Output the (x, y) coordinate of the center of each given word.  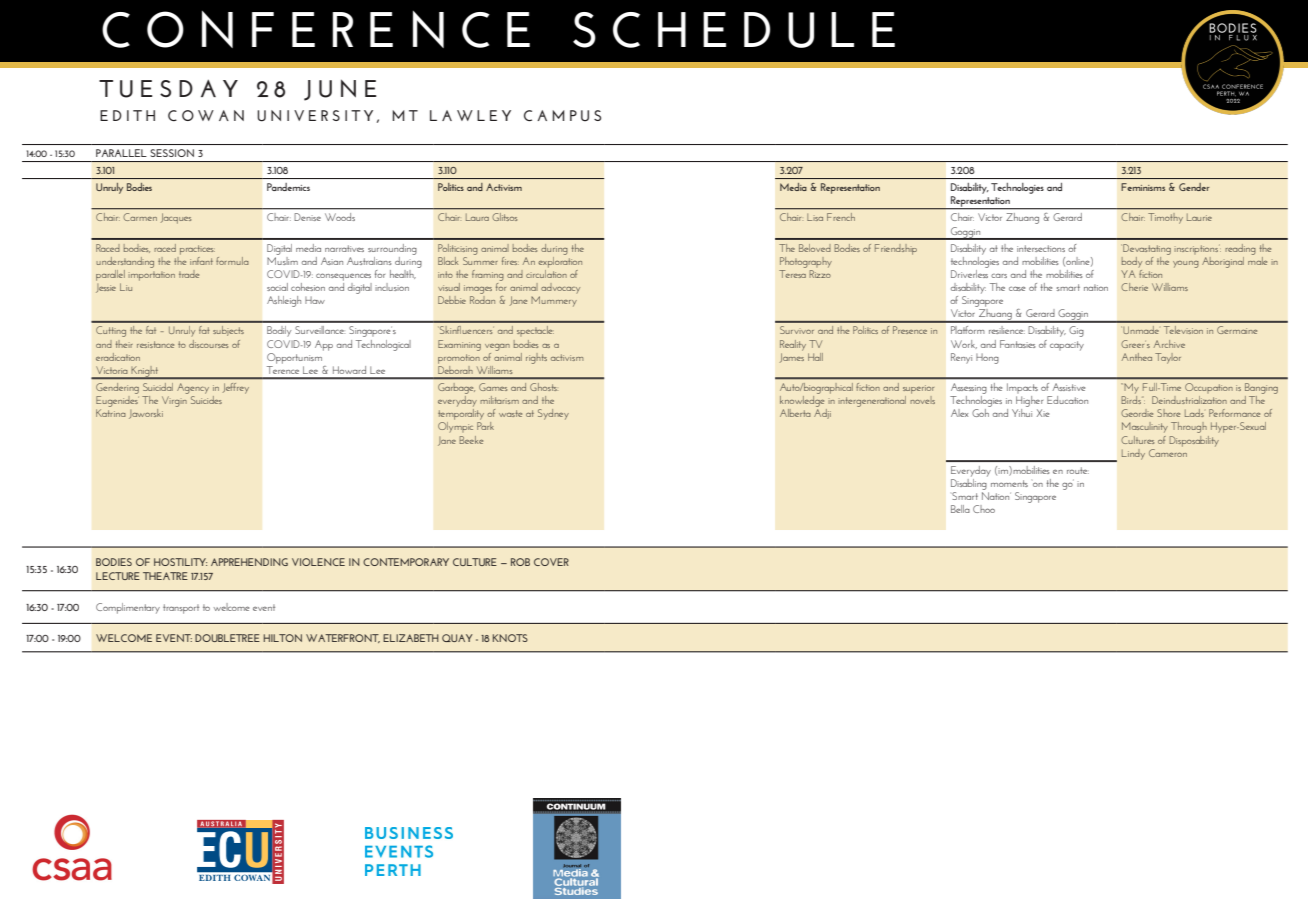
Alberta (795, 413)
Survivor (797, 330)
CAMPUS (562, 116)
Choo (984, 509)
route (1078, 470)
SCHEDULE (734, 30)
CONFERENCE (316, 29)
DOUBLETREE (227, 638)
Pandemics (288, 187)
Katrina (111, 413)
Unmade (1140, 330)
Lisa (815, 217)
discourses (208, 344)
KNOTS (510, 638)
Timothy (1165, 218)
